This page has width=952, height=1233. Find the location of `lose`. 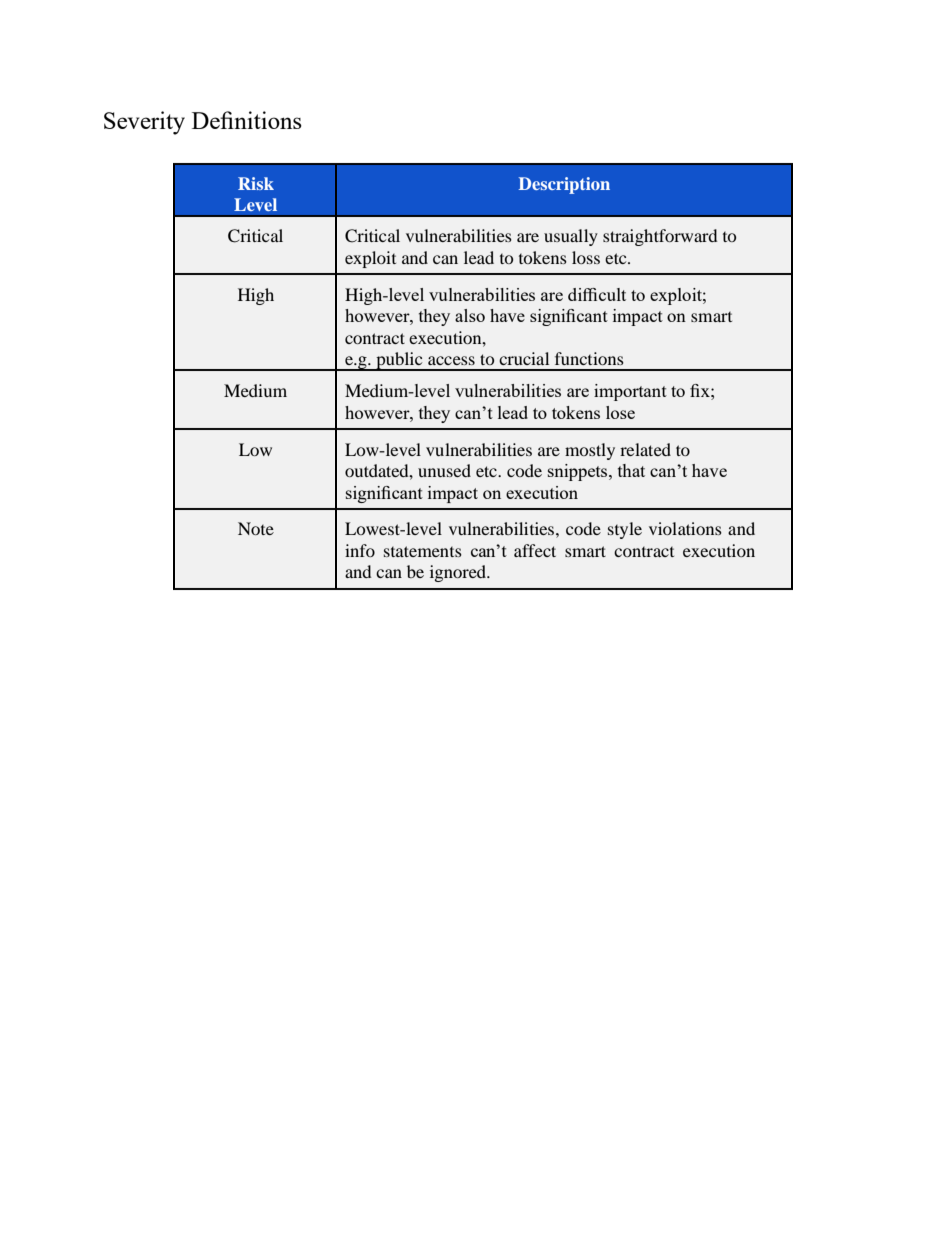

lose is located at coordinates (620, 412).
